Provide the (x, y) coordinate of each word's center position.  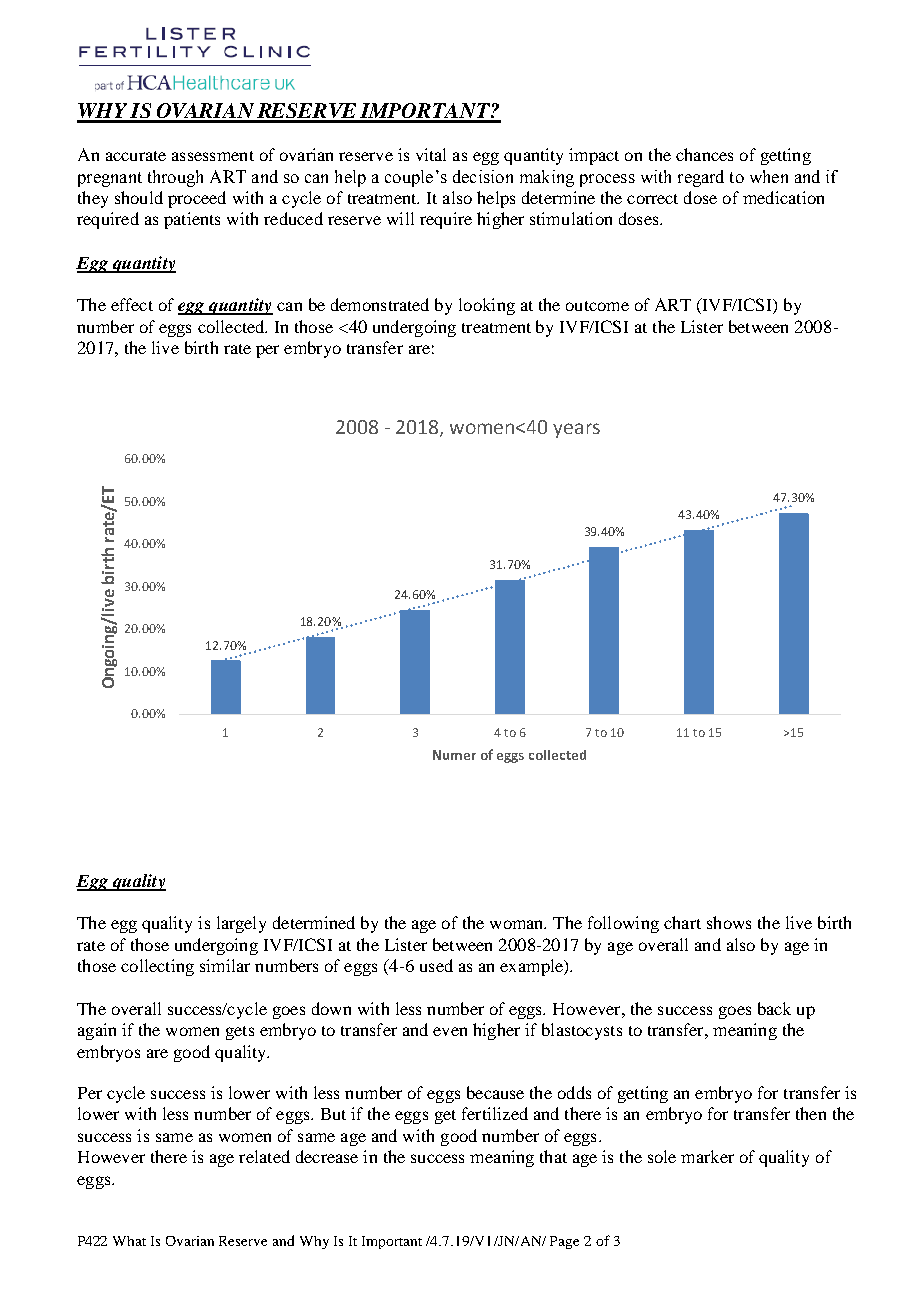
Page (564, 1242)
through (175, 178)
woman (518, 924)
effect (132, 304)
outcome (597, 306)
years (576, 430)
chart (682, 922)
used (436, 965)
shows (729, 922)
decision (483, 176)
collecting (157, 967)
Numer (454, 755)
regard (701, 178)
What (129, 1241)
